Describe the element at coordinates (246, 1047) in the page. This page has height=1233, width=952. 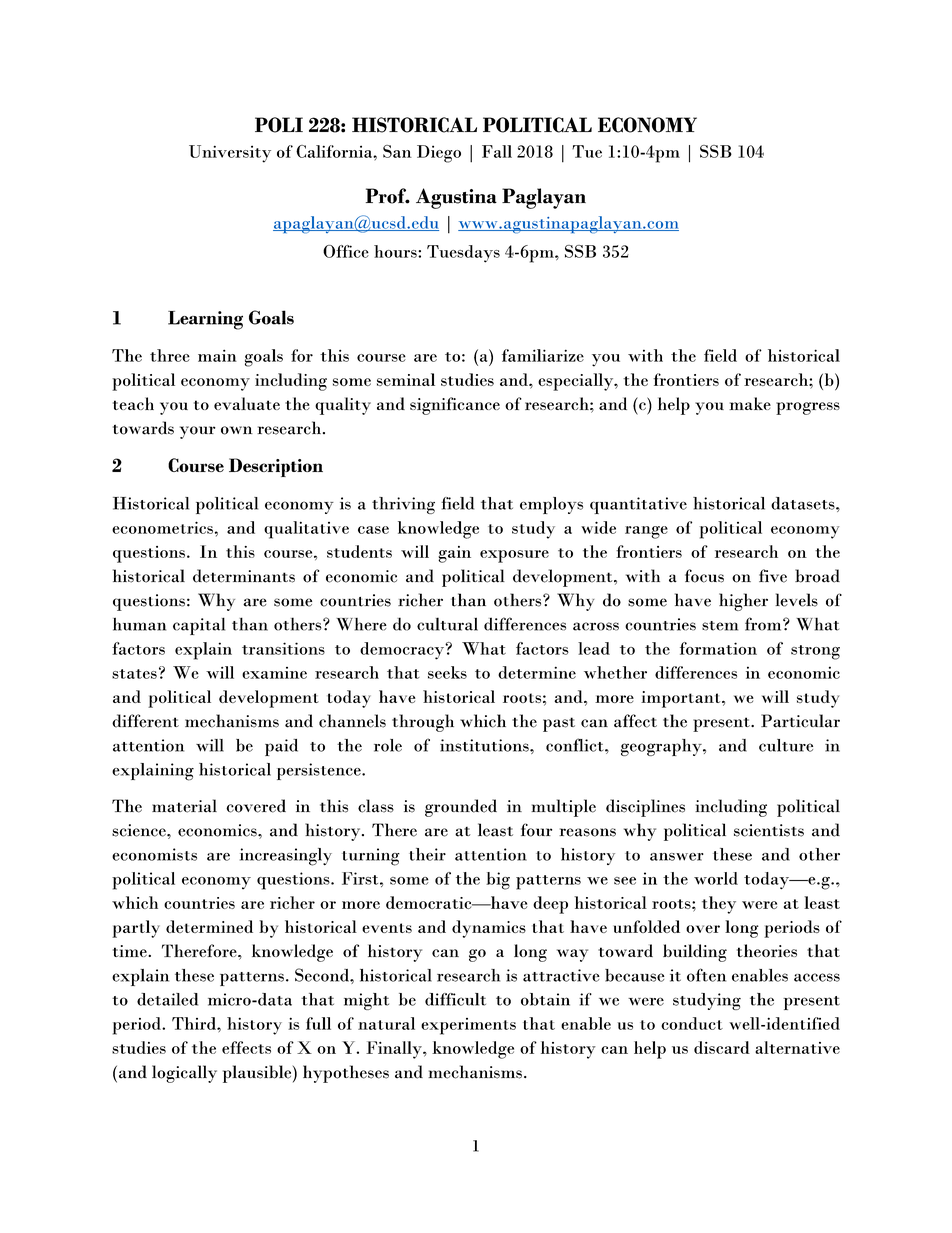
I see `effects` at that location.
